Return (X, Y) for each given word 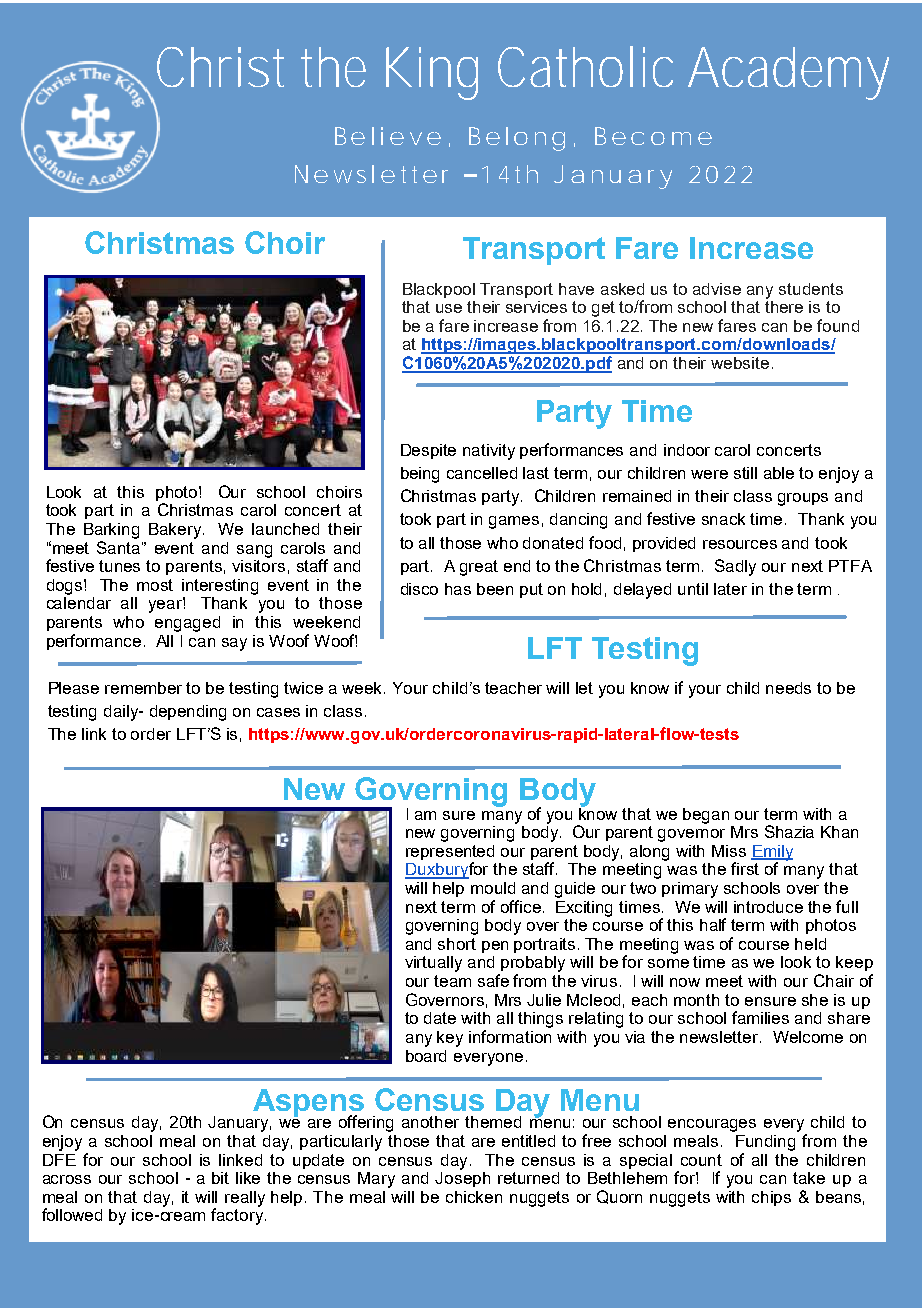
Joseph (462, 1178)
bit (220, 1178)
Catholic (585, 66)
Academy (788, 73)
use (449, 308)
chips (771, 1198)
